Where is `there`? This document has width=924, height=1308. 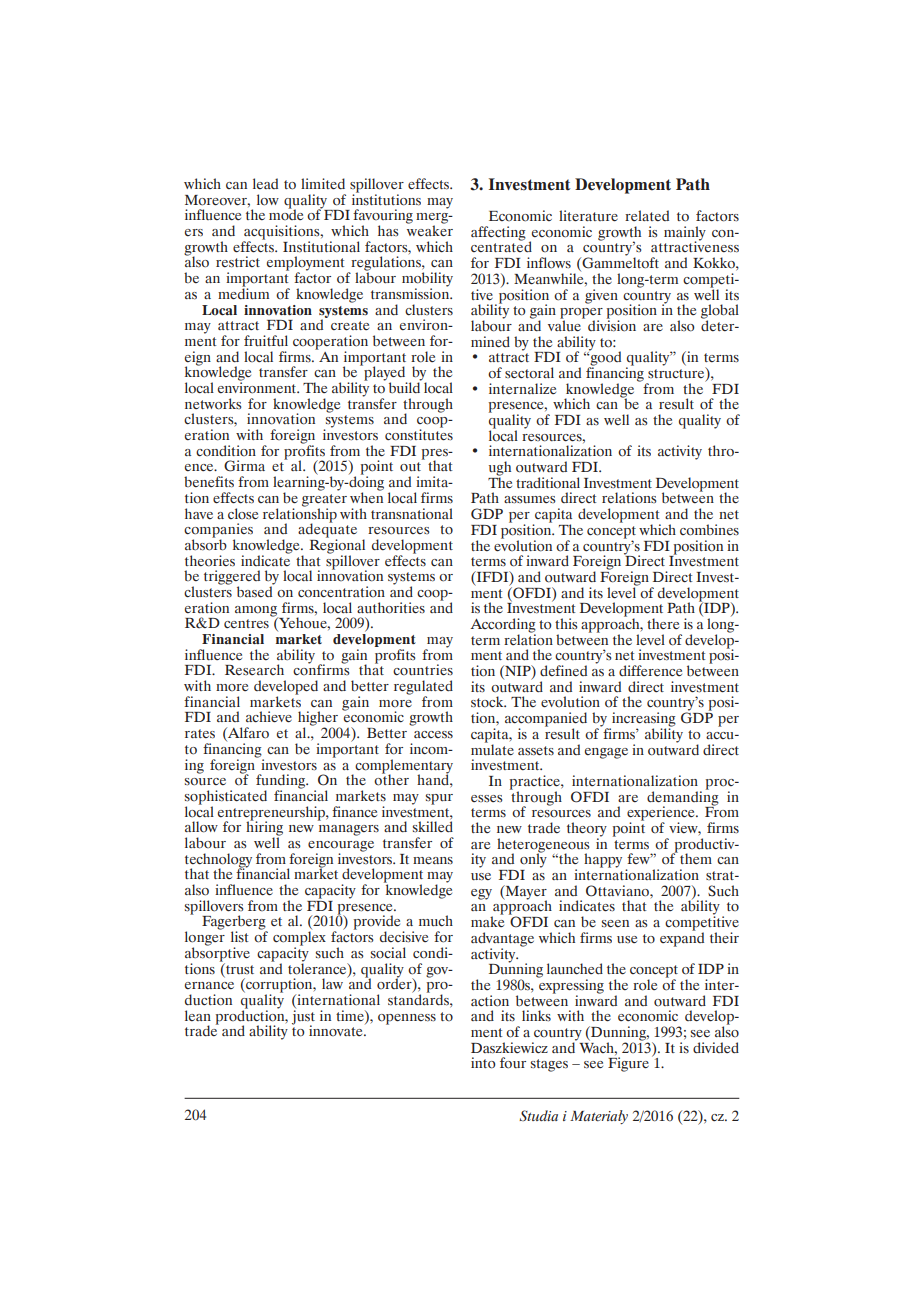 there is located at coordinates (663, 623).
